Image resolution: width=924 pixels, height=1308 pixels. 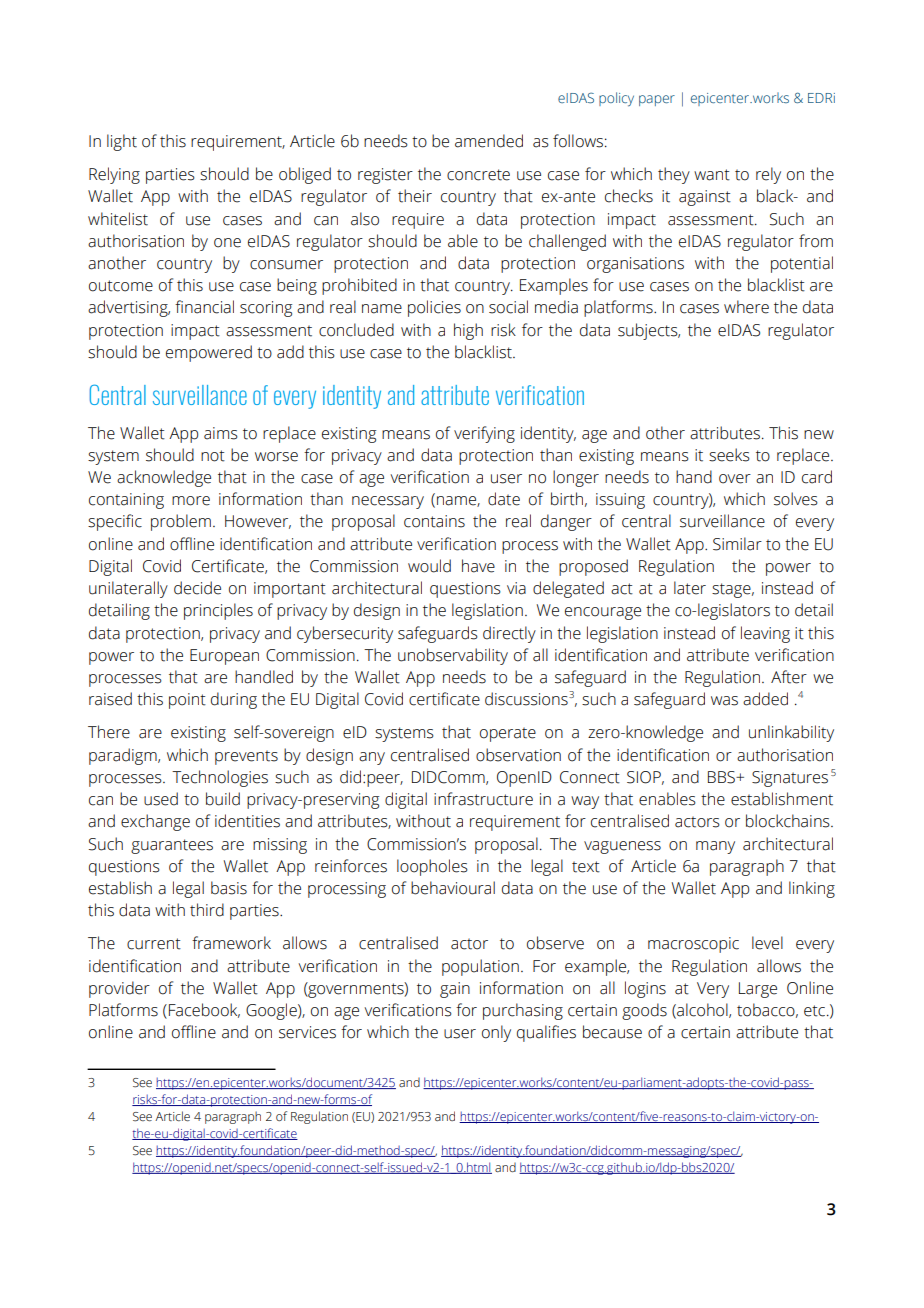 What do you see at coordinates (122, 142) in the page?
I see `light` at bounding box center [122, 142].
